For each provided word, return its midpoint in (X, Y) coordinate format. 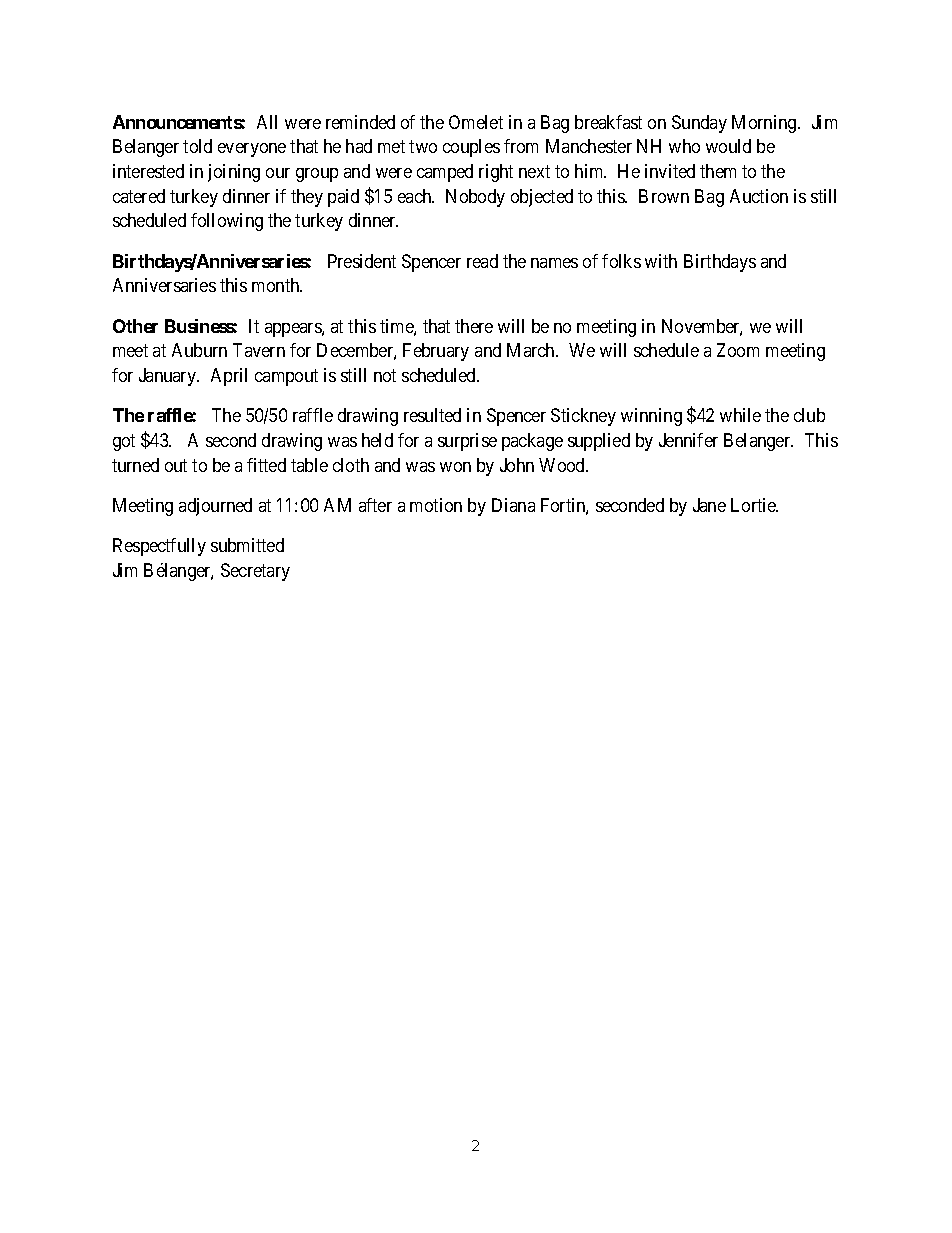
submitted (247, 545)
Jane (709, 505)
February (436, 352)
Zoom (738, 350)
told (197, 146)
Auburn (199, 350)
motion (436, 505)
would (728, 146)
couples (471, 148)
